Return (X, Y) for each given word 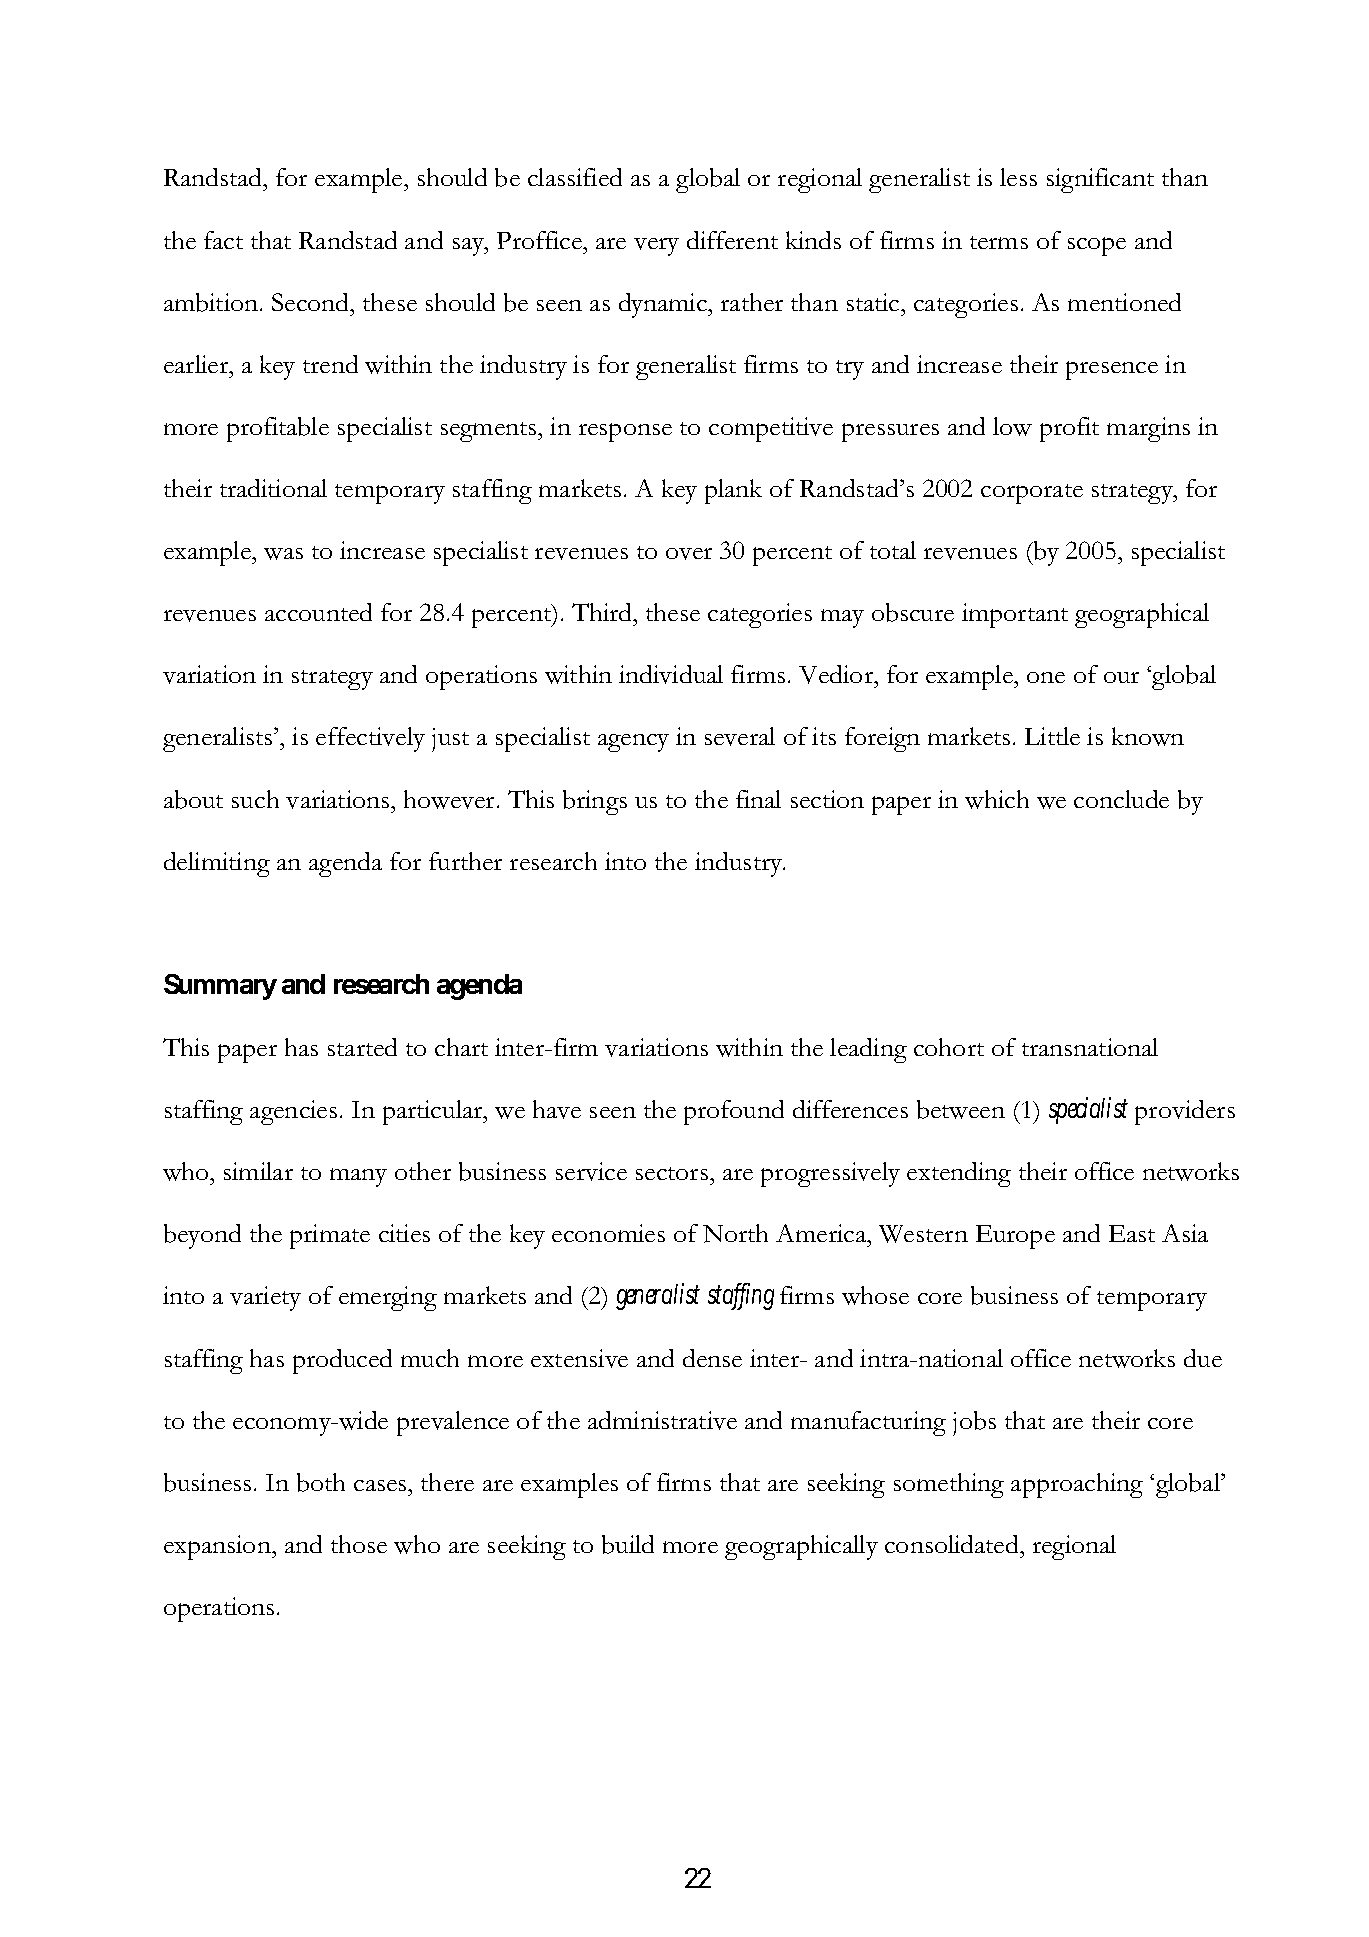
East (1132, 1233)
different (732, 240)
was (283, 554)
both (321, 1482)
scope (1097, 246)
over (689, 554)
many (358, 1177)
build (628, 1544)
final (758, 799)
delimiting (217, 864)
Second (312, 302)
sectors (673, 1173)
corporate (1032, 494)
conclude (1121, 799)
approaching (1077, 1485)
